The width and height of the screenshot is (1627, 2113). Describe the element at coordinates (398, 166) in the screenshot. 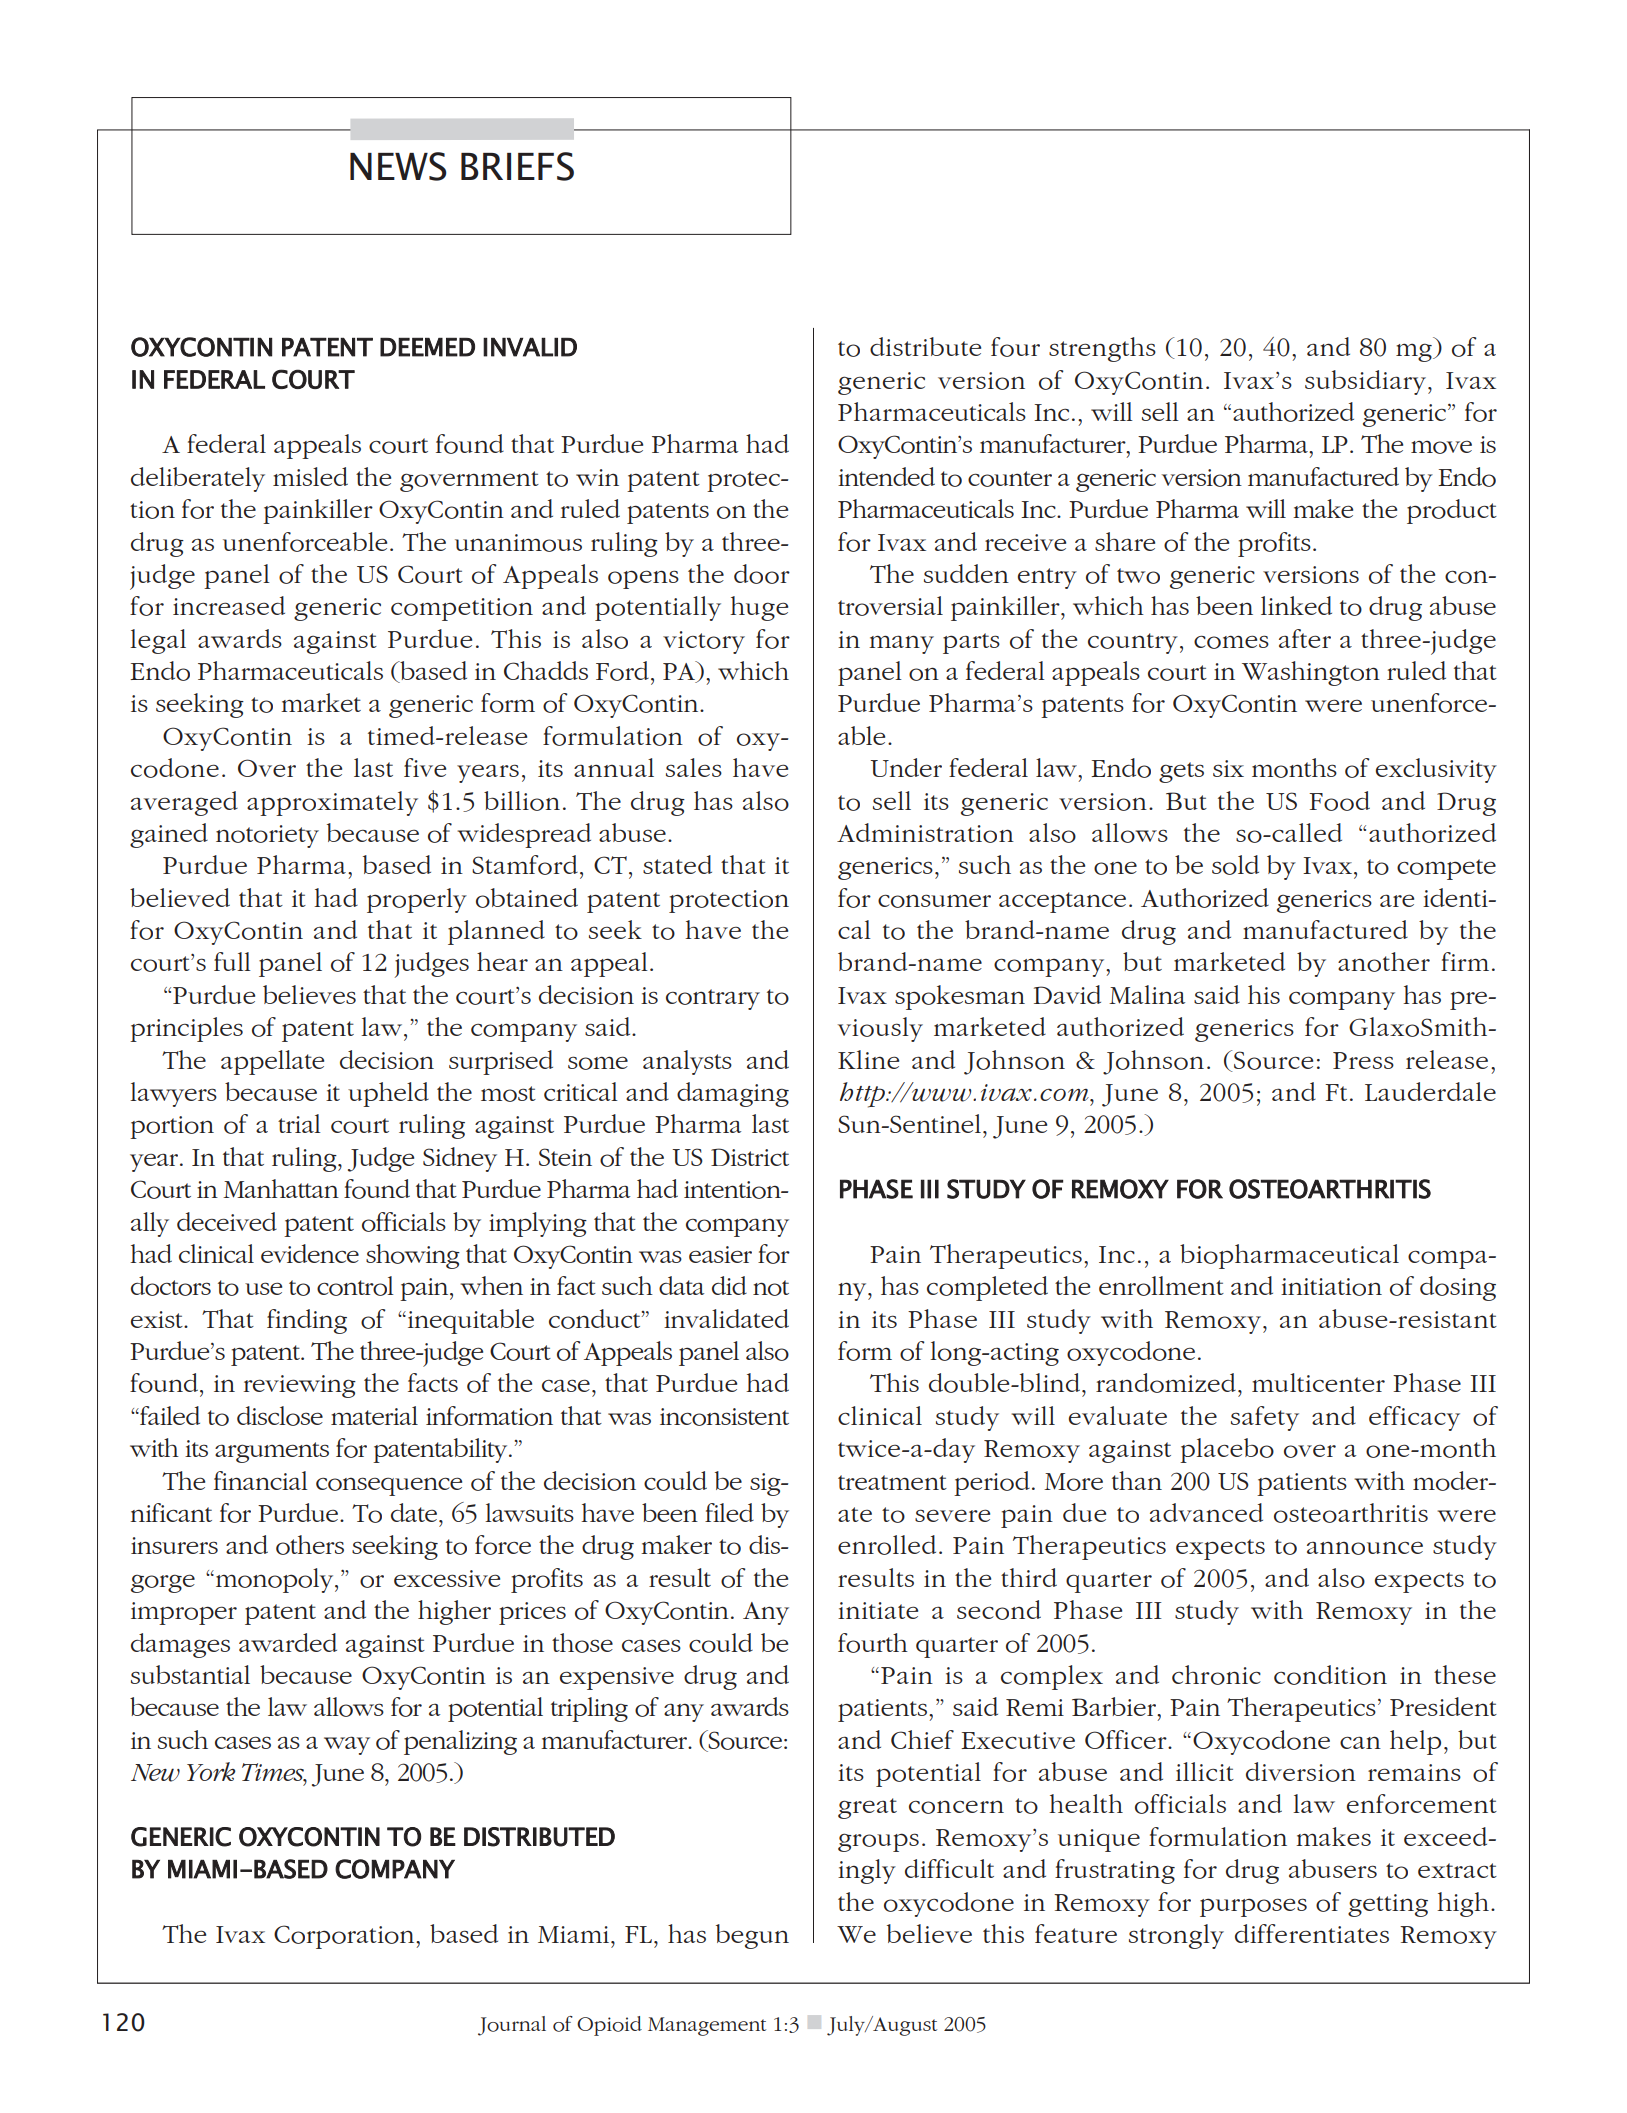

I see `news` at that location.
